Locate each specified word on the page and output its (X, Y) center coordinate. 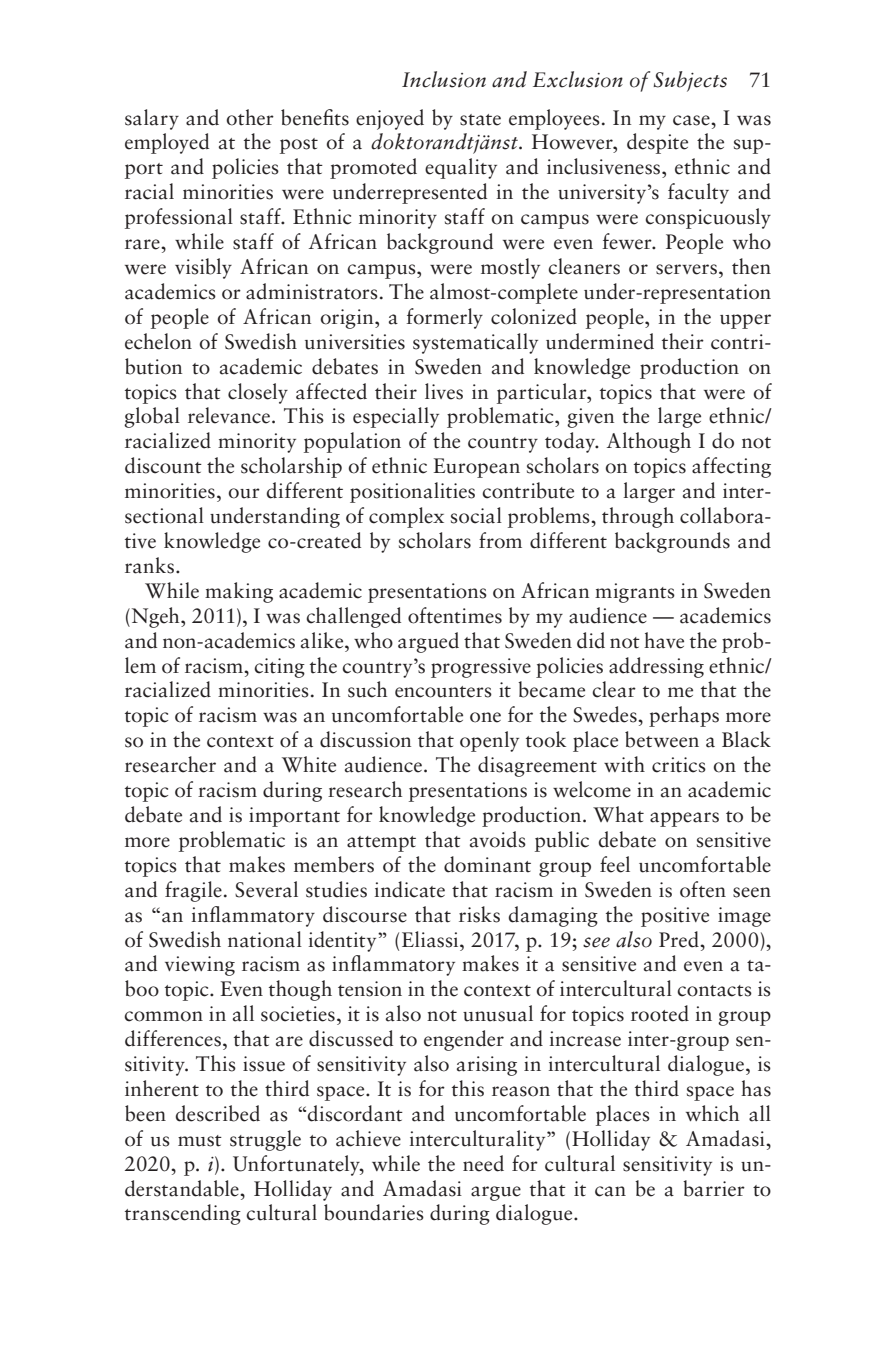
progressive (481, 668)
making (239, 592)
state (480, 120)
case (692, 120)
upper (745, 321)
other (250, 117)
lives (444, 391)
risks (479, 914)
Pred (680, 939)
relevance (230, 415)
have (664, 640)
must (200, 1141)
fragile (193, 891)
